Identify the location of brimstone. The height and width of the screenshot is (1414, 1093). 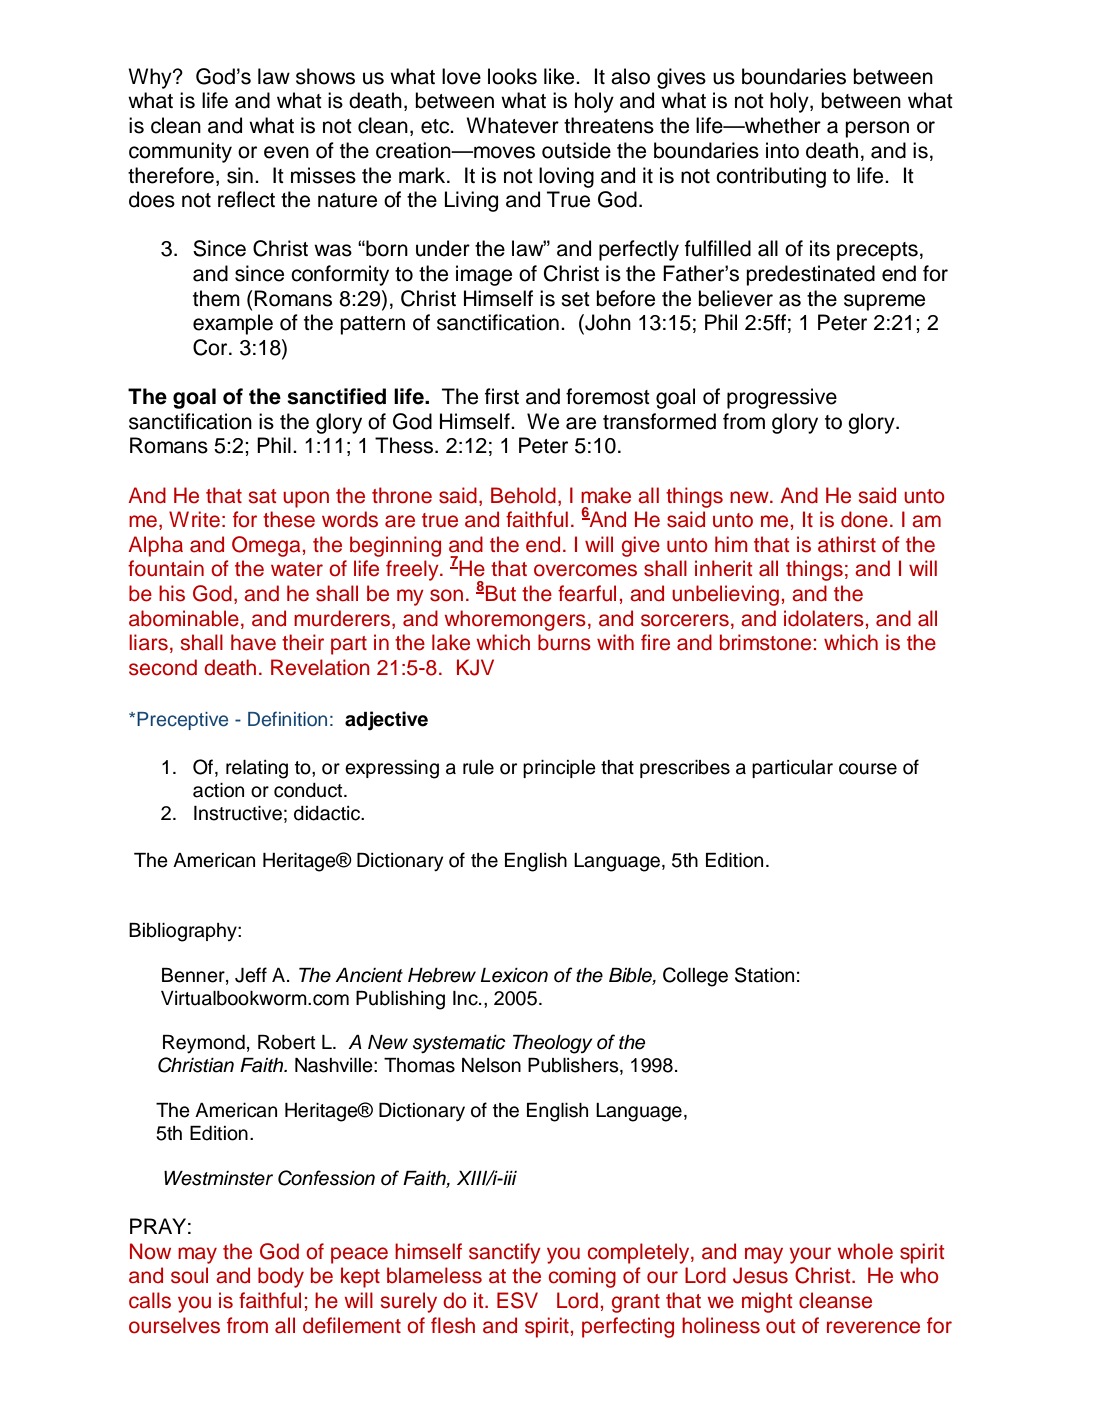
(765, 642).
